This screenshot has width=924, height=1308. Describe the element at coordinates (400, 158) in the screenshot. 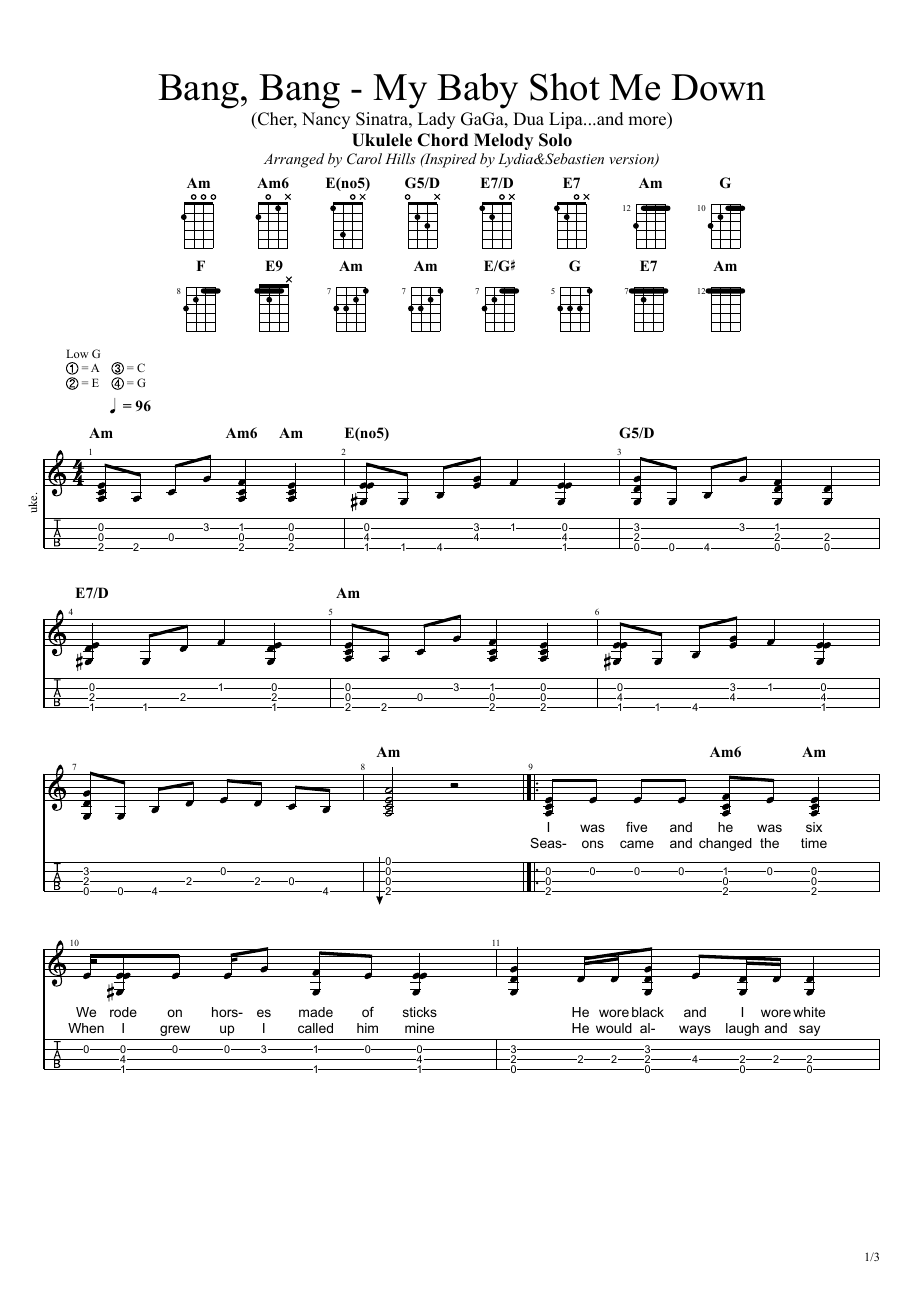

I see `Hills` at that location.
